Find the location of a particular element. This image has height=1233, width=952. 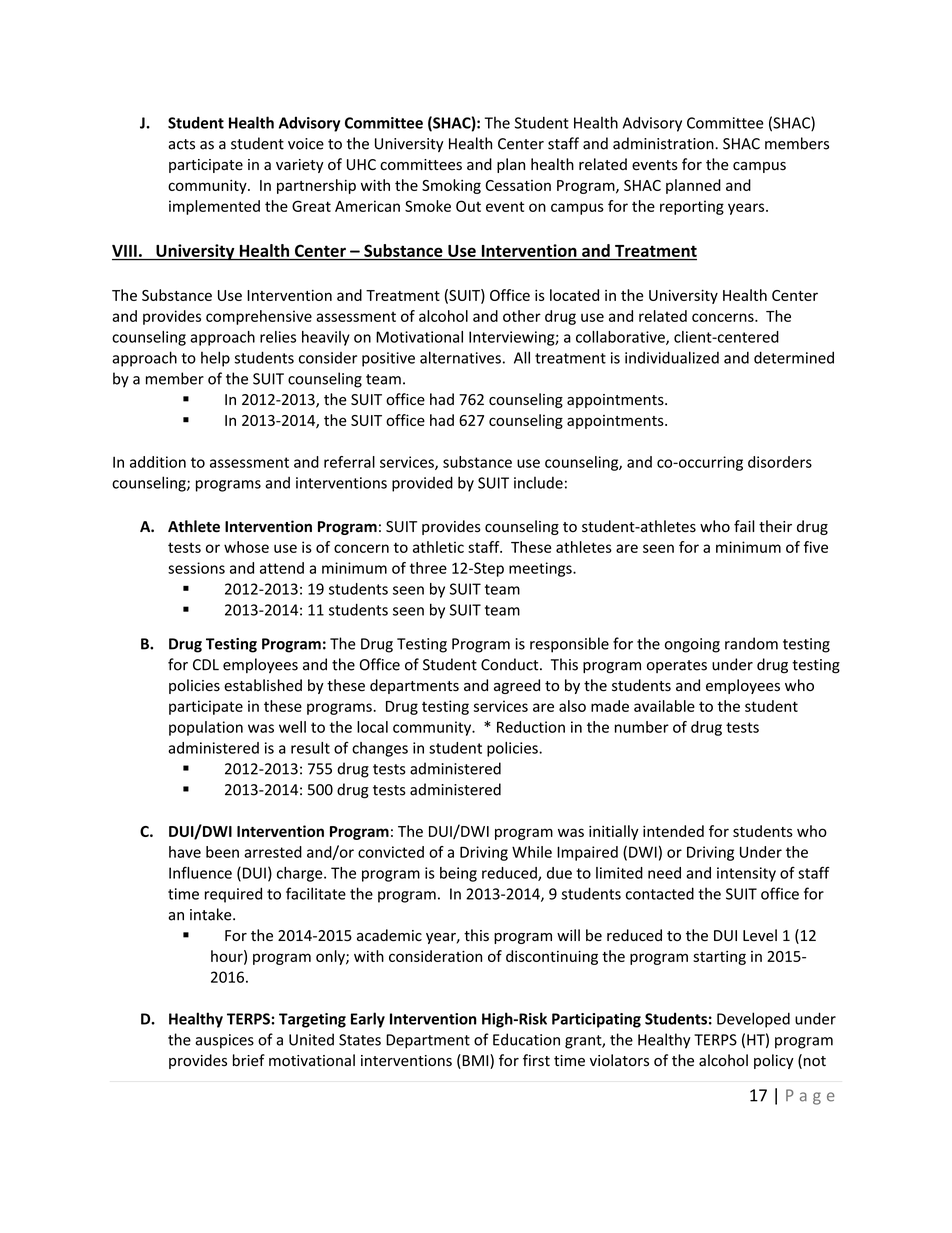

meetings is located at coordinates (541, 569).
